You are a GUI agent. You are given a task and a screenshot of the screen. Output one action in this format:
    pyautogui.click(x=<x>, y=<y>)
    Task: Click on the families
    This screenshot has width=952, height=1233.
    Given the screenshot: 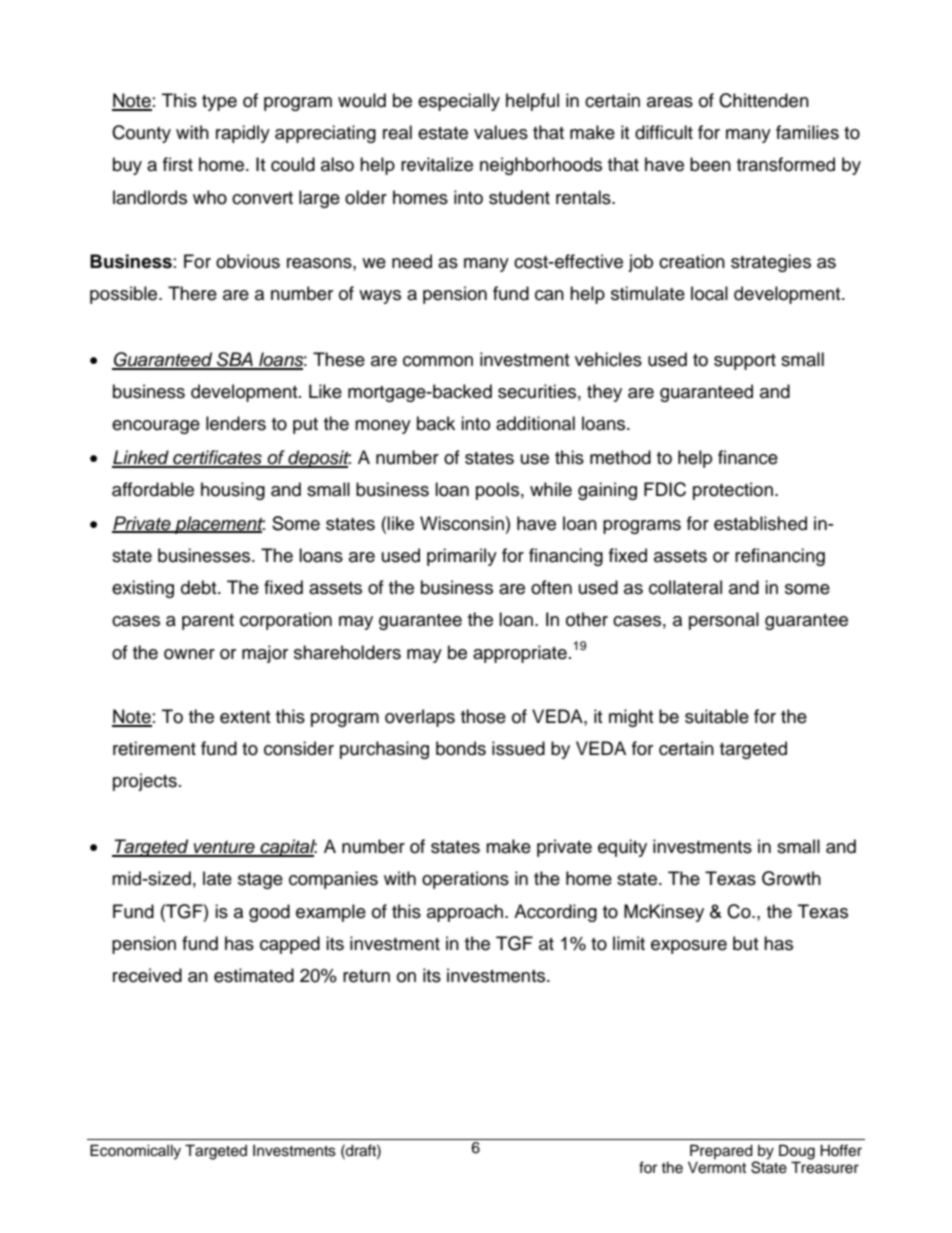 What is the action you would take?
    pyautogui.click(x=807, y=132)
